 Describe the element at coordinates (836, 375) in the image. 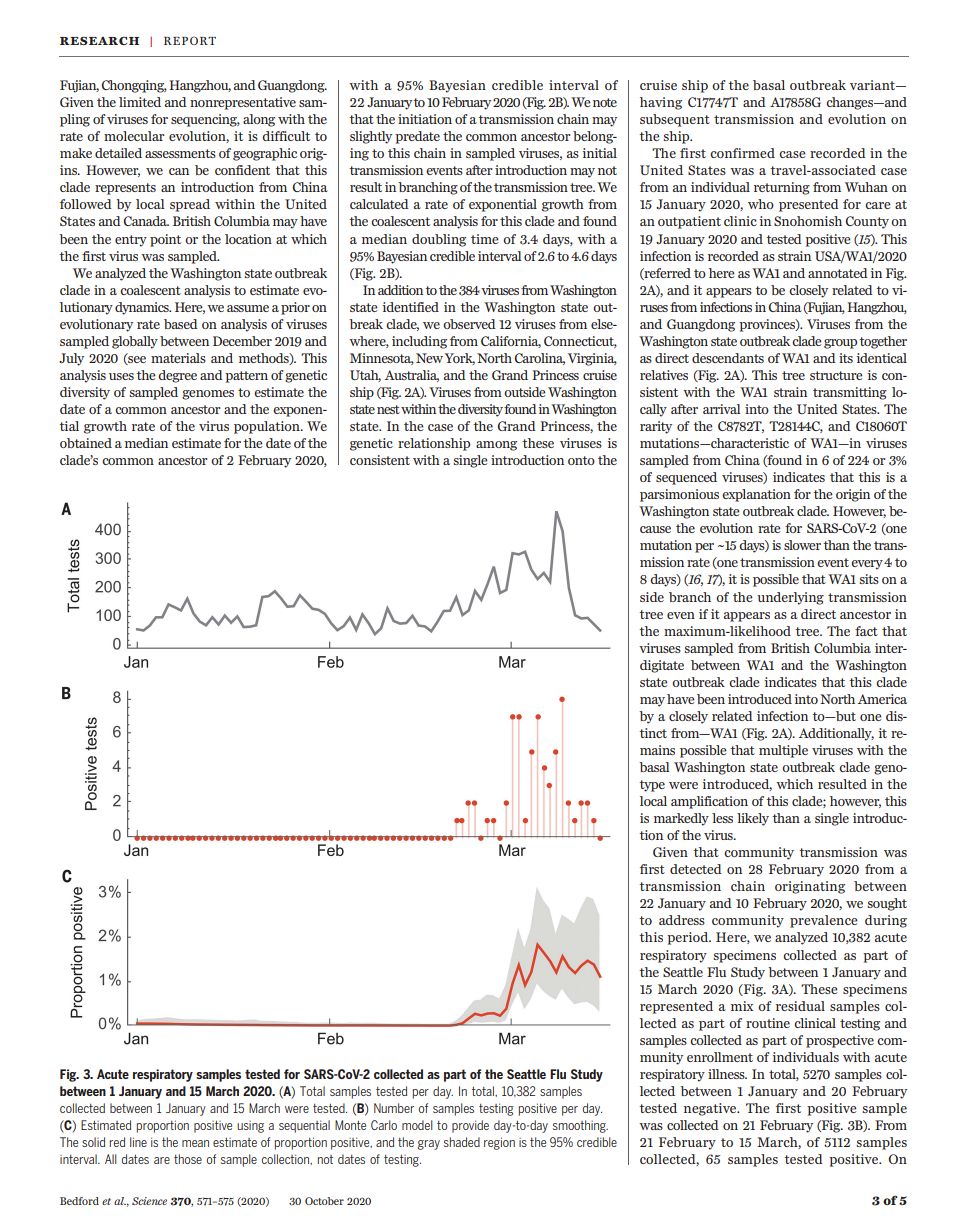

I see `structure` at that location.
